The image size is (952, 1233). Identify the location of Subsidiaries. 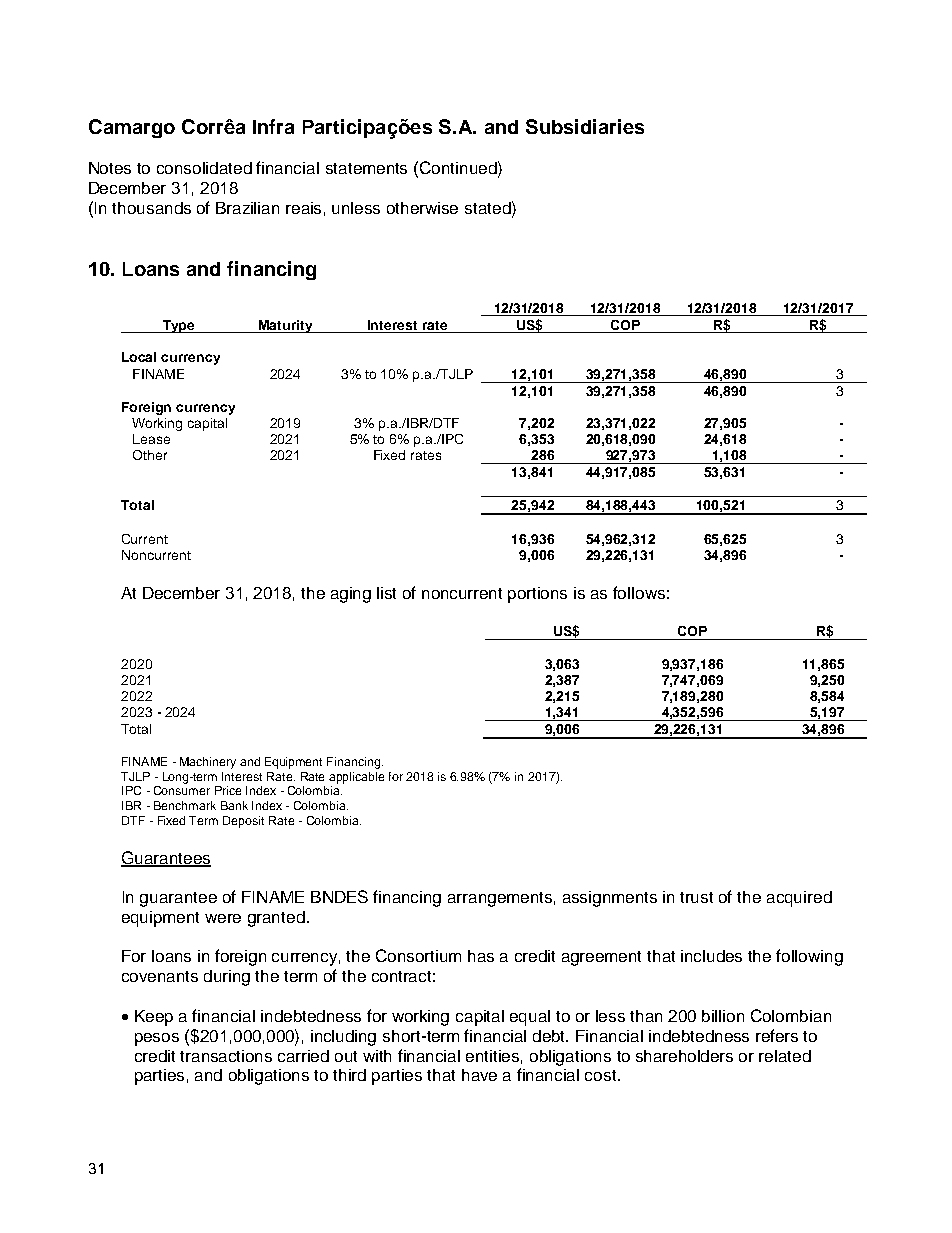
(585, 126).
